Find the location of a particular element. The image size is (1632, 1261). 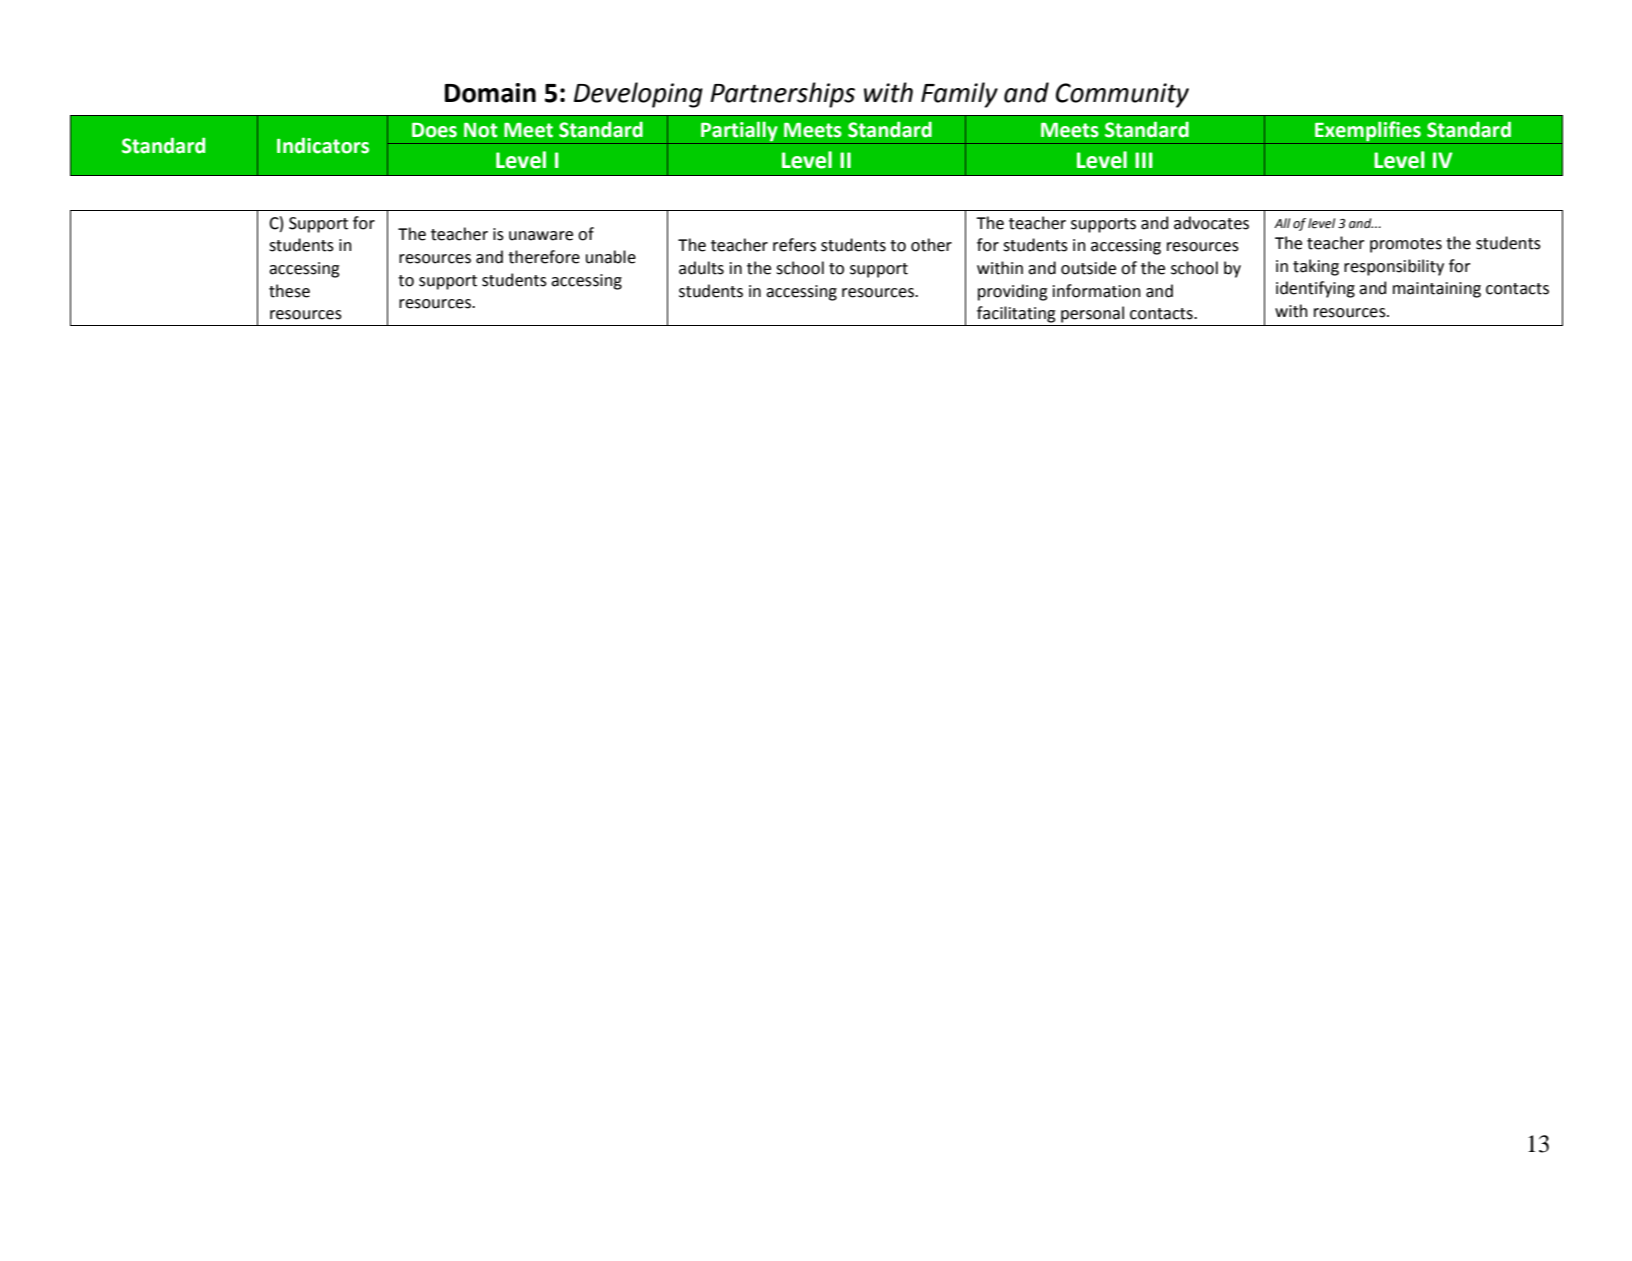

facilitating is located at coordinates (1016, 314).
